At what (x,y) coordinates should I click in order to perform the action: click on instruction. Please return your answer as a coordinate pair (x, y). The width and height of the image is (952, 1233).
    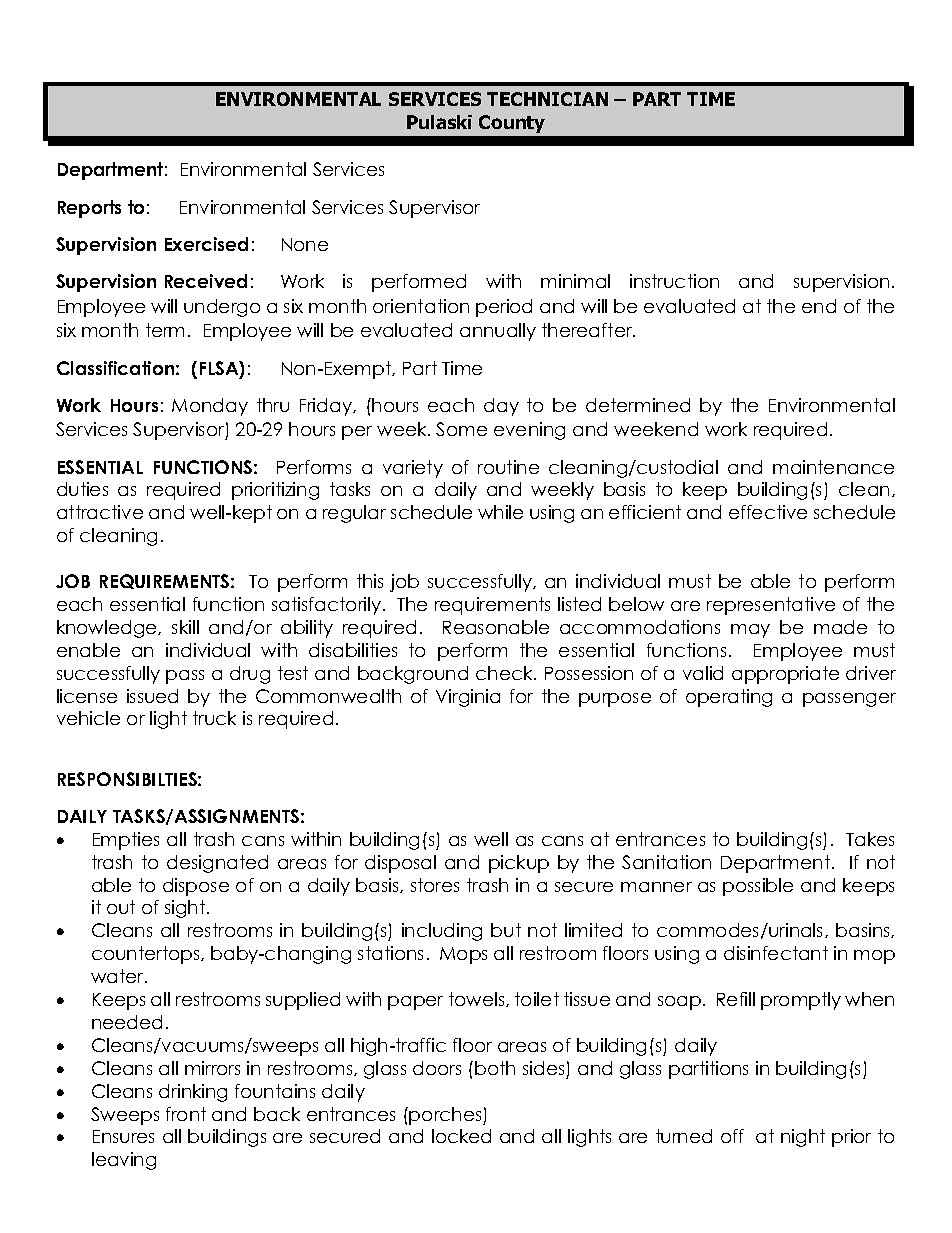
    Looking at the image, I should click on (674, 281).
